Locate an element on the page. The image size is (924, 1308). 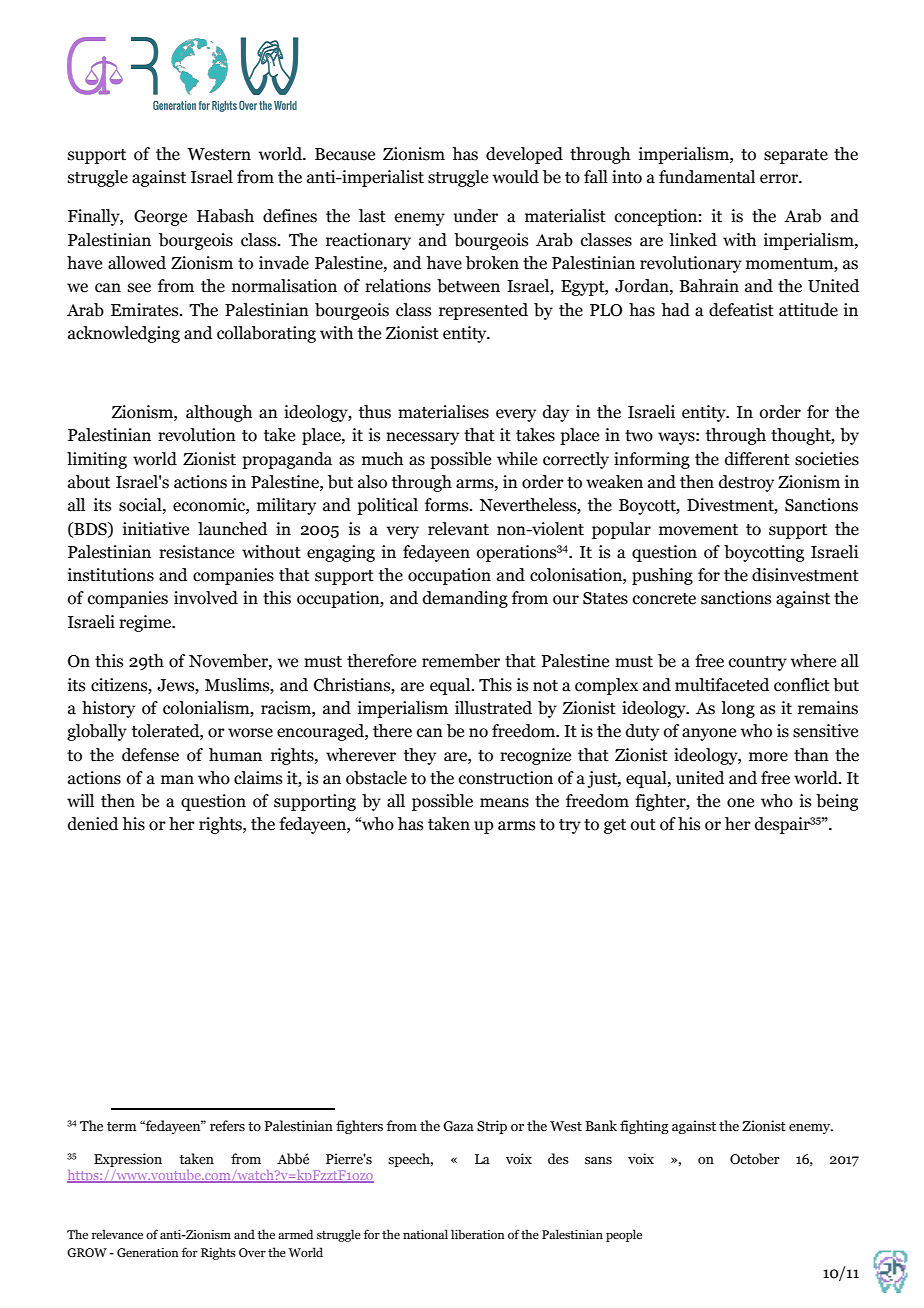
different is located at coordinates (757, 459).
